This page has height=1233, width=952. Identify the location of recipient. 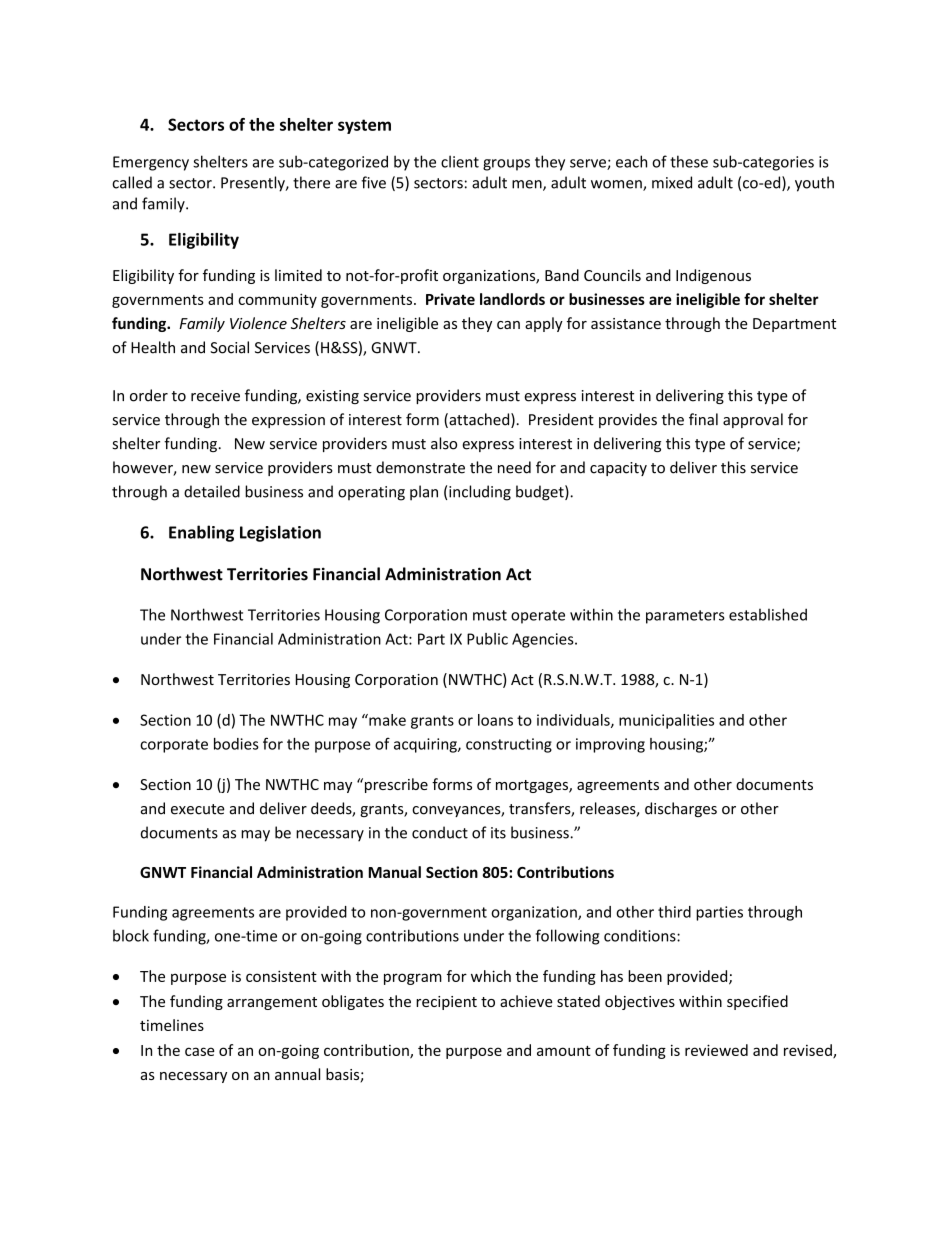
(446, 1003).
